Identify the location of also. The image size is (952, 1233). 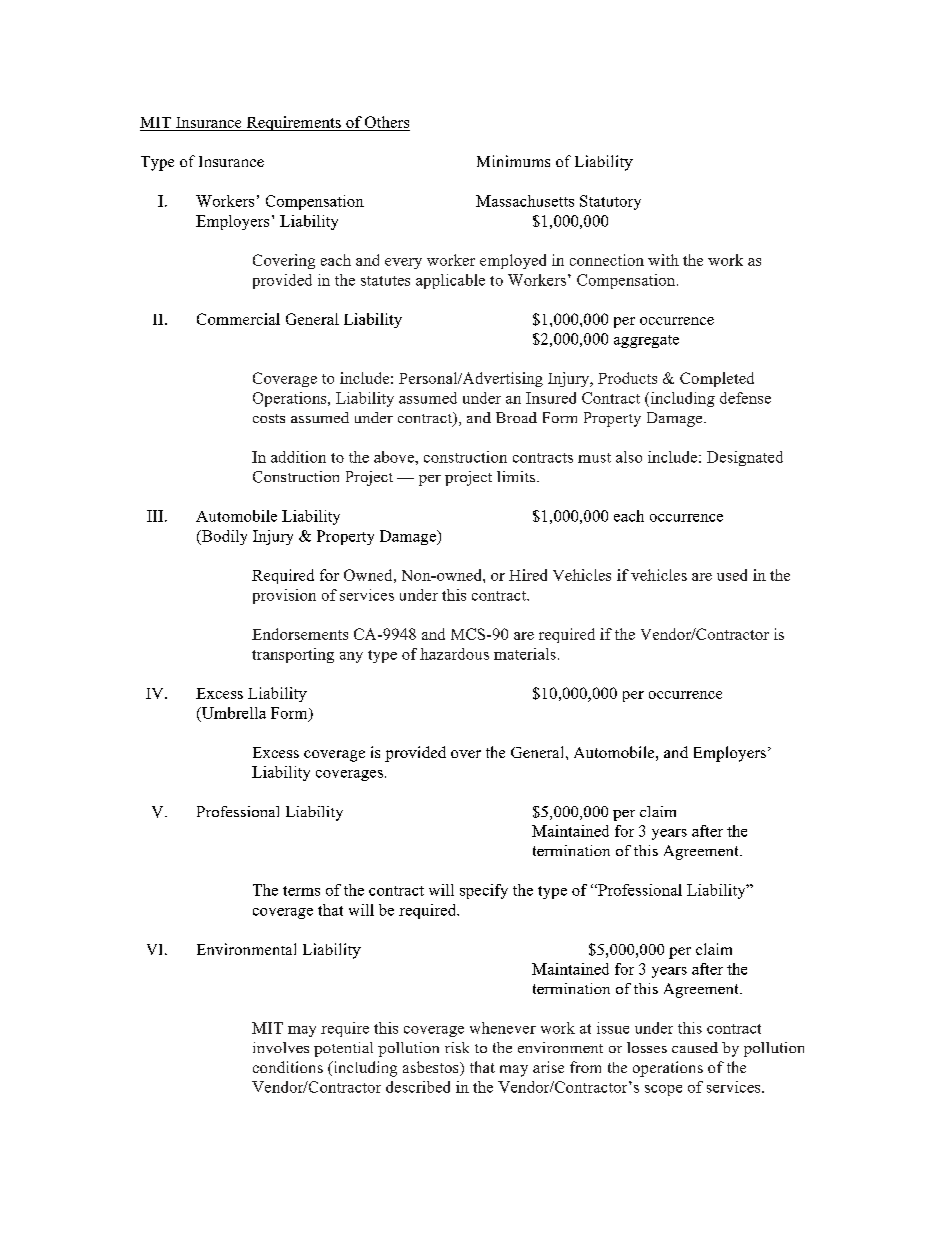
(629, 457).
